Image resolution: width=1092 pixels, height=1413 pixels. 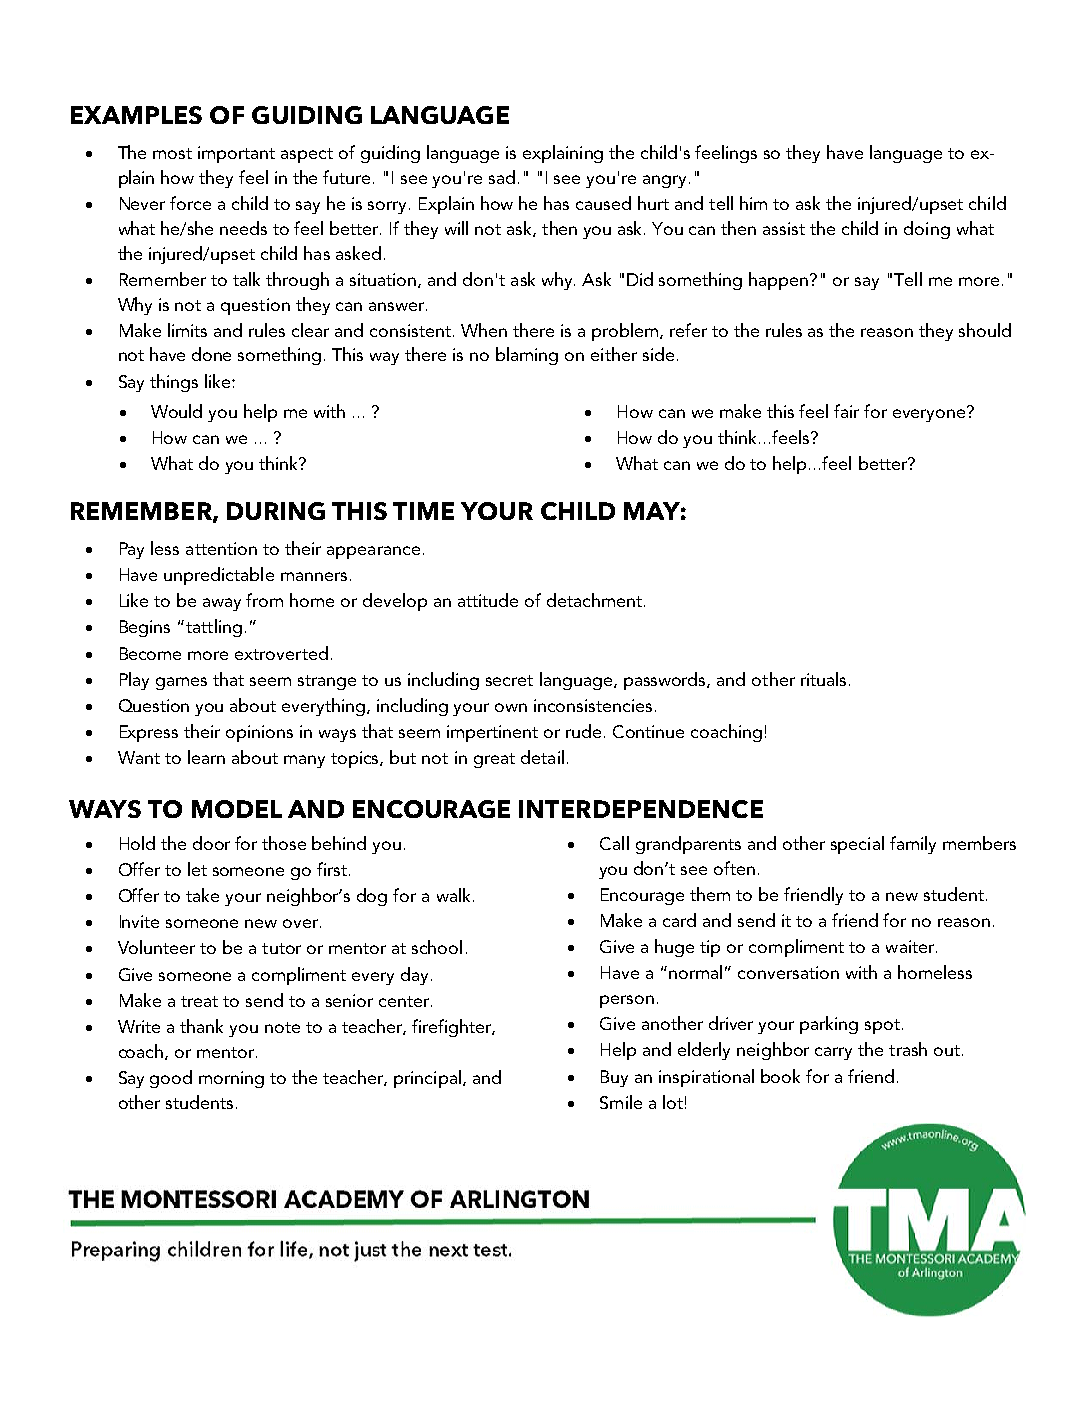 What do you see at coordinates (927, 230) in the screenshot?
I see `doing` at bounding box center [927, 230].
